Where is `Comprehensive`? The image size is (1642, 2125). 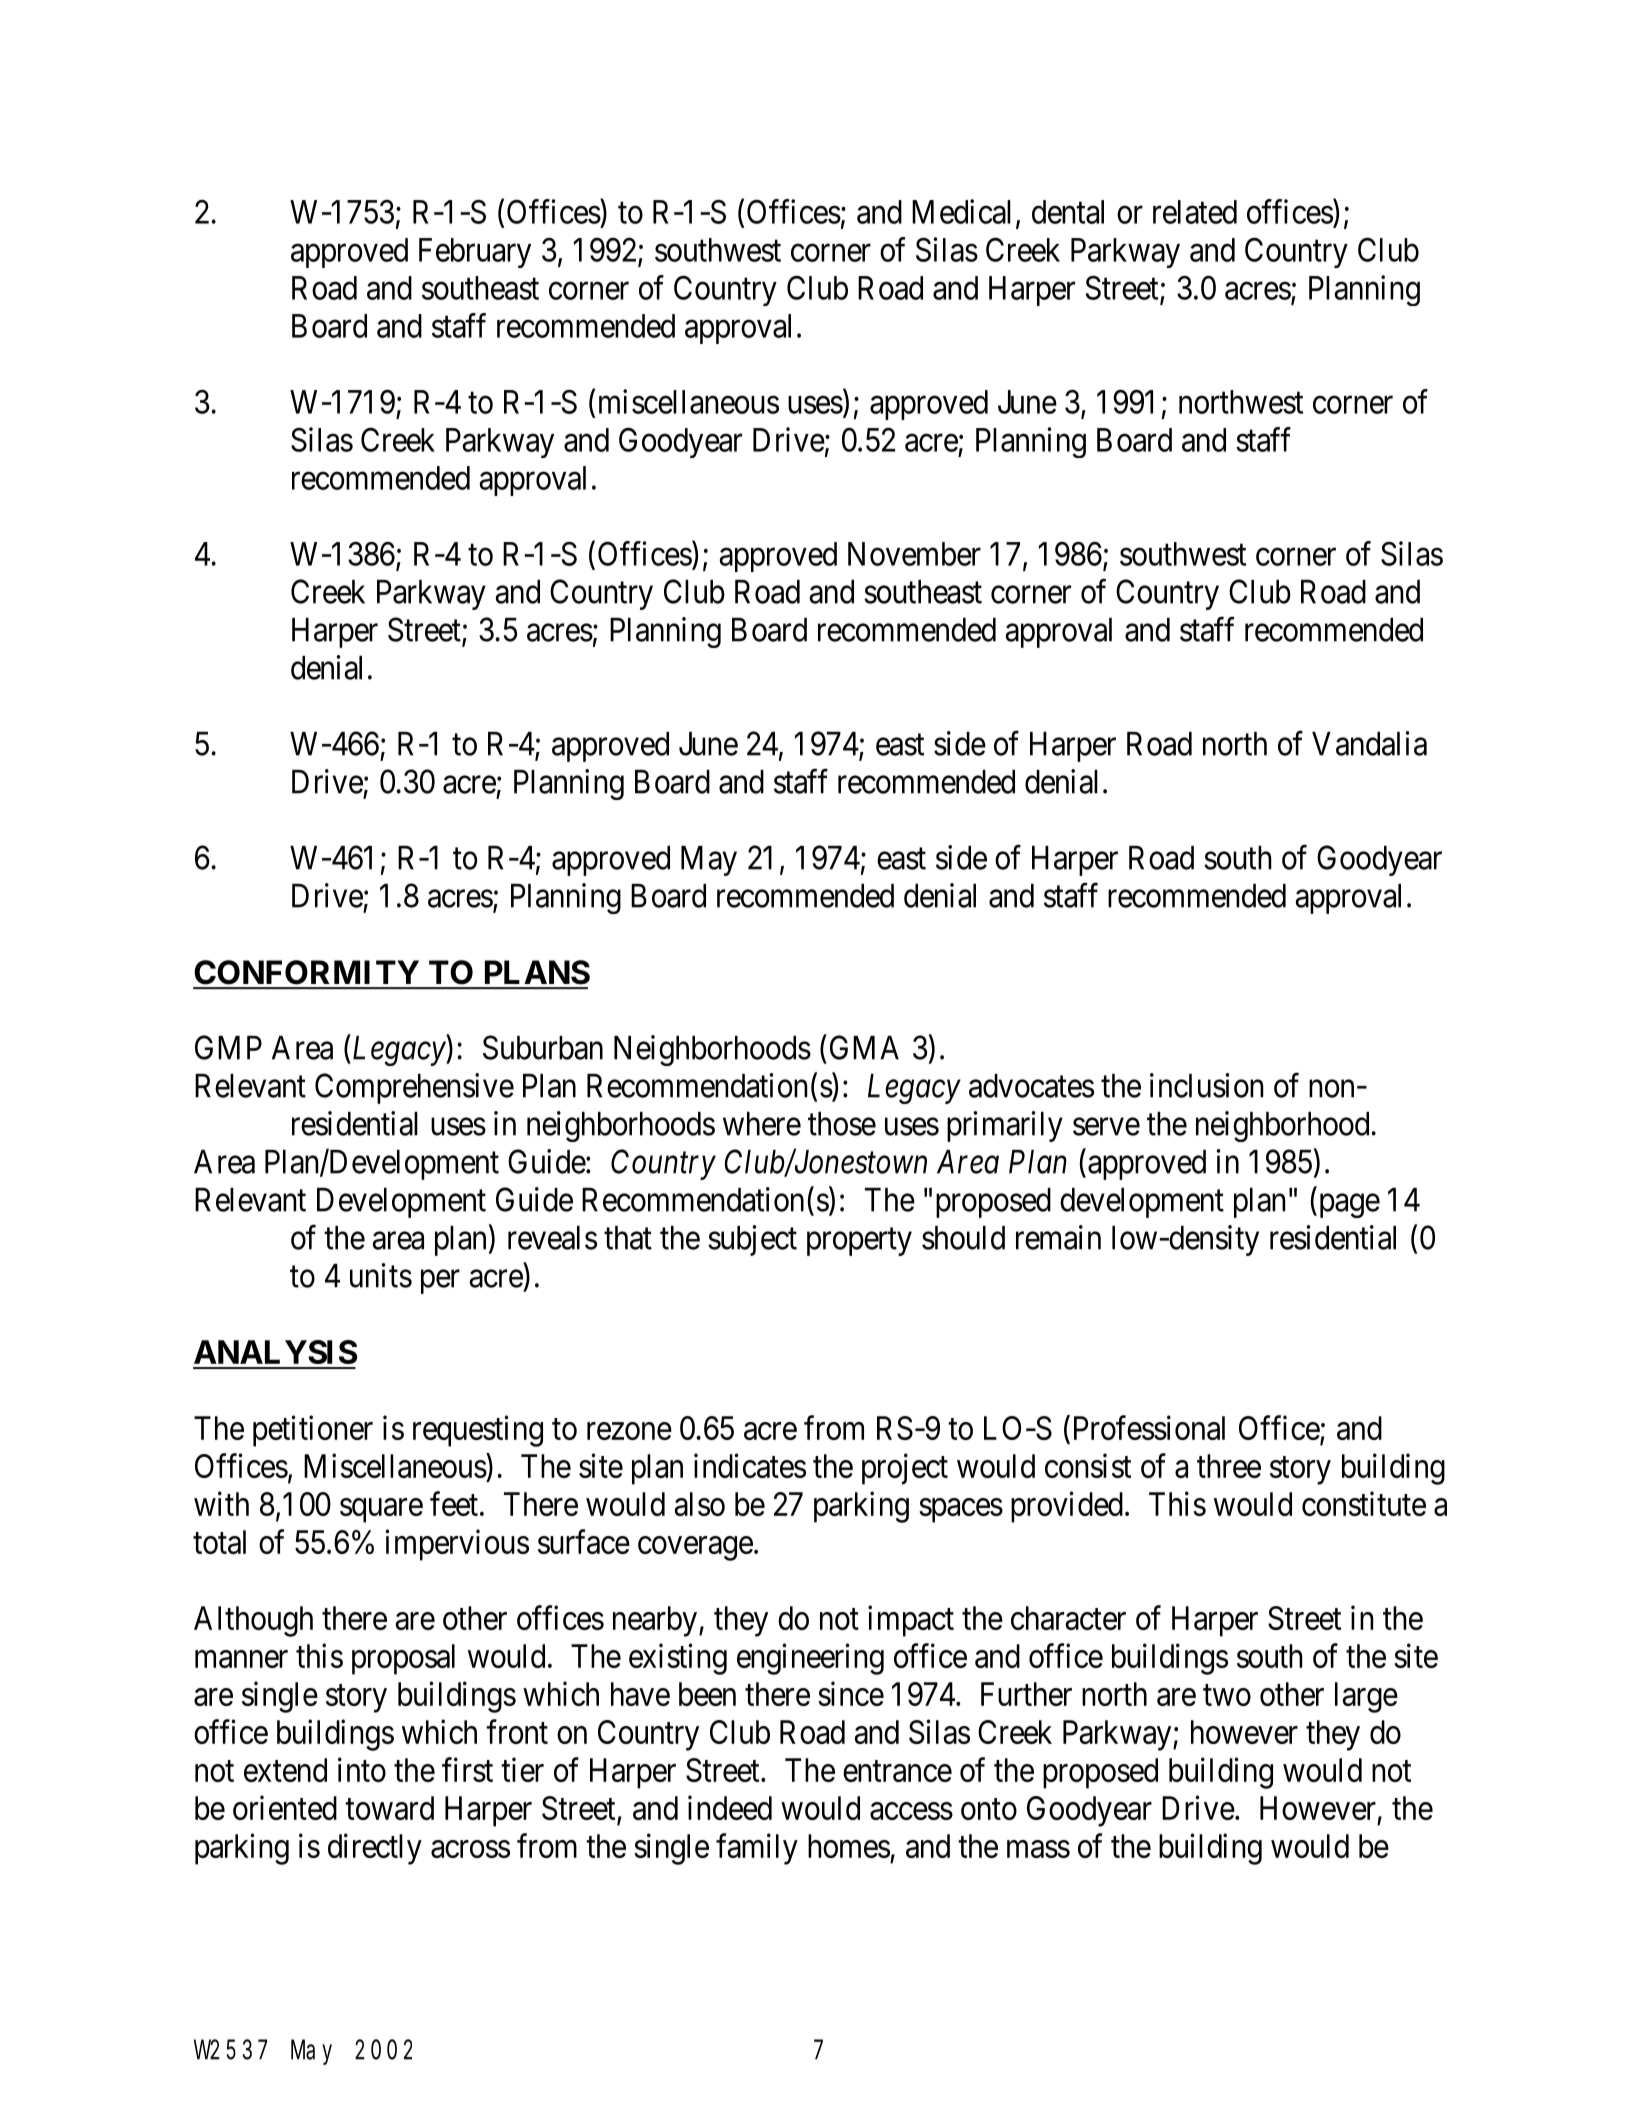
Comprehensive is located at coordinates (414, 1088).
